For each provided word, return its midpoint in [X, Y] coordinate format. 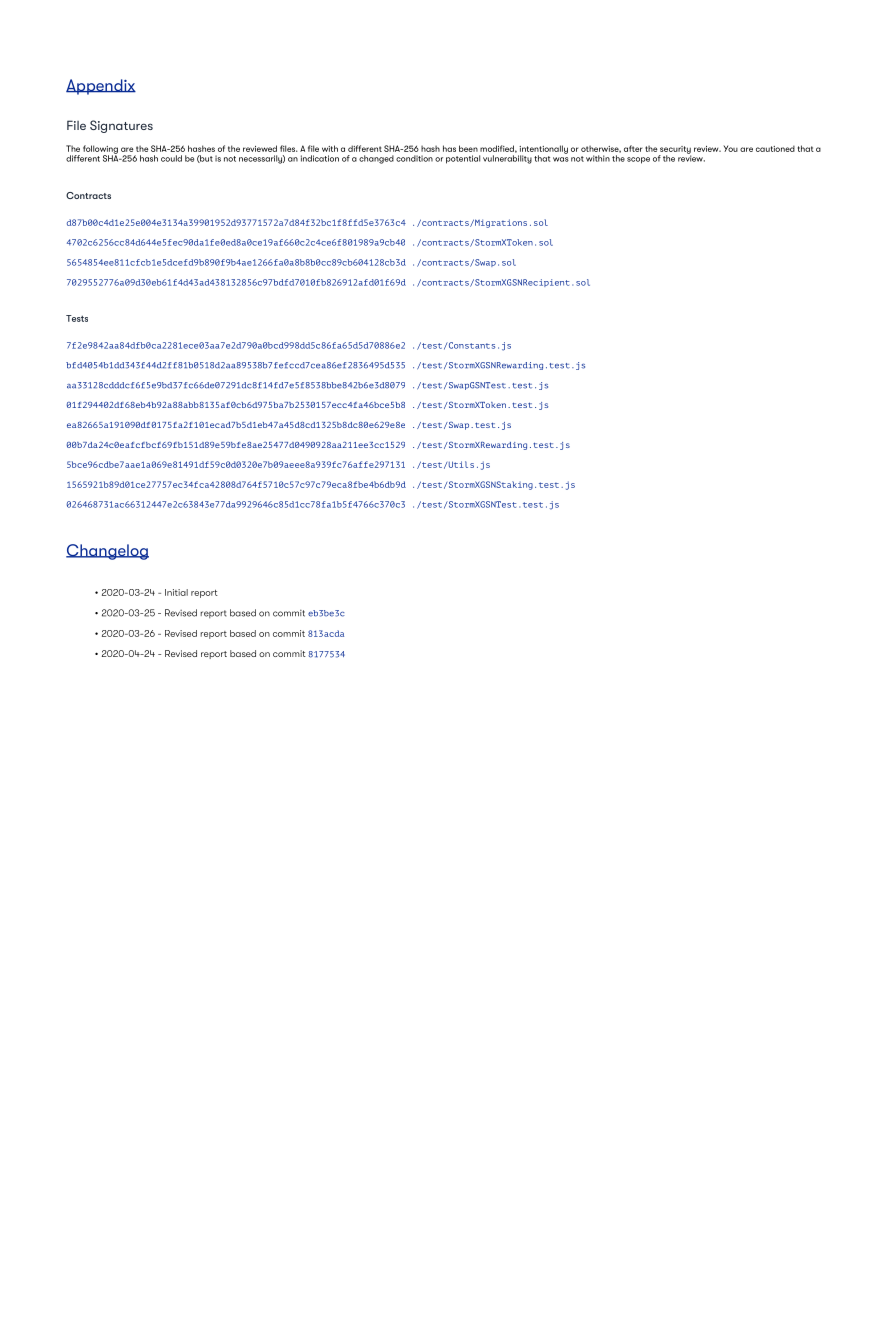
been [468, 148]
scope [638, 160]
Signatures [121, 126]
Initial [176, 592]
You [730, 148]
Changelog [107, 552]
